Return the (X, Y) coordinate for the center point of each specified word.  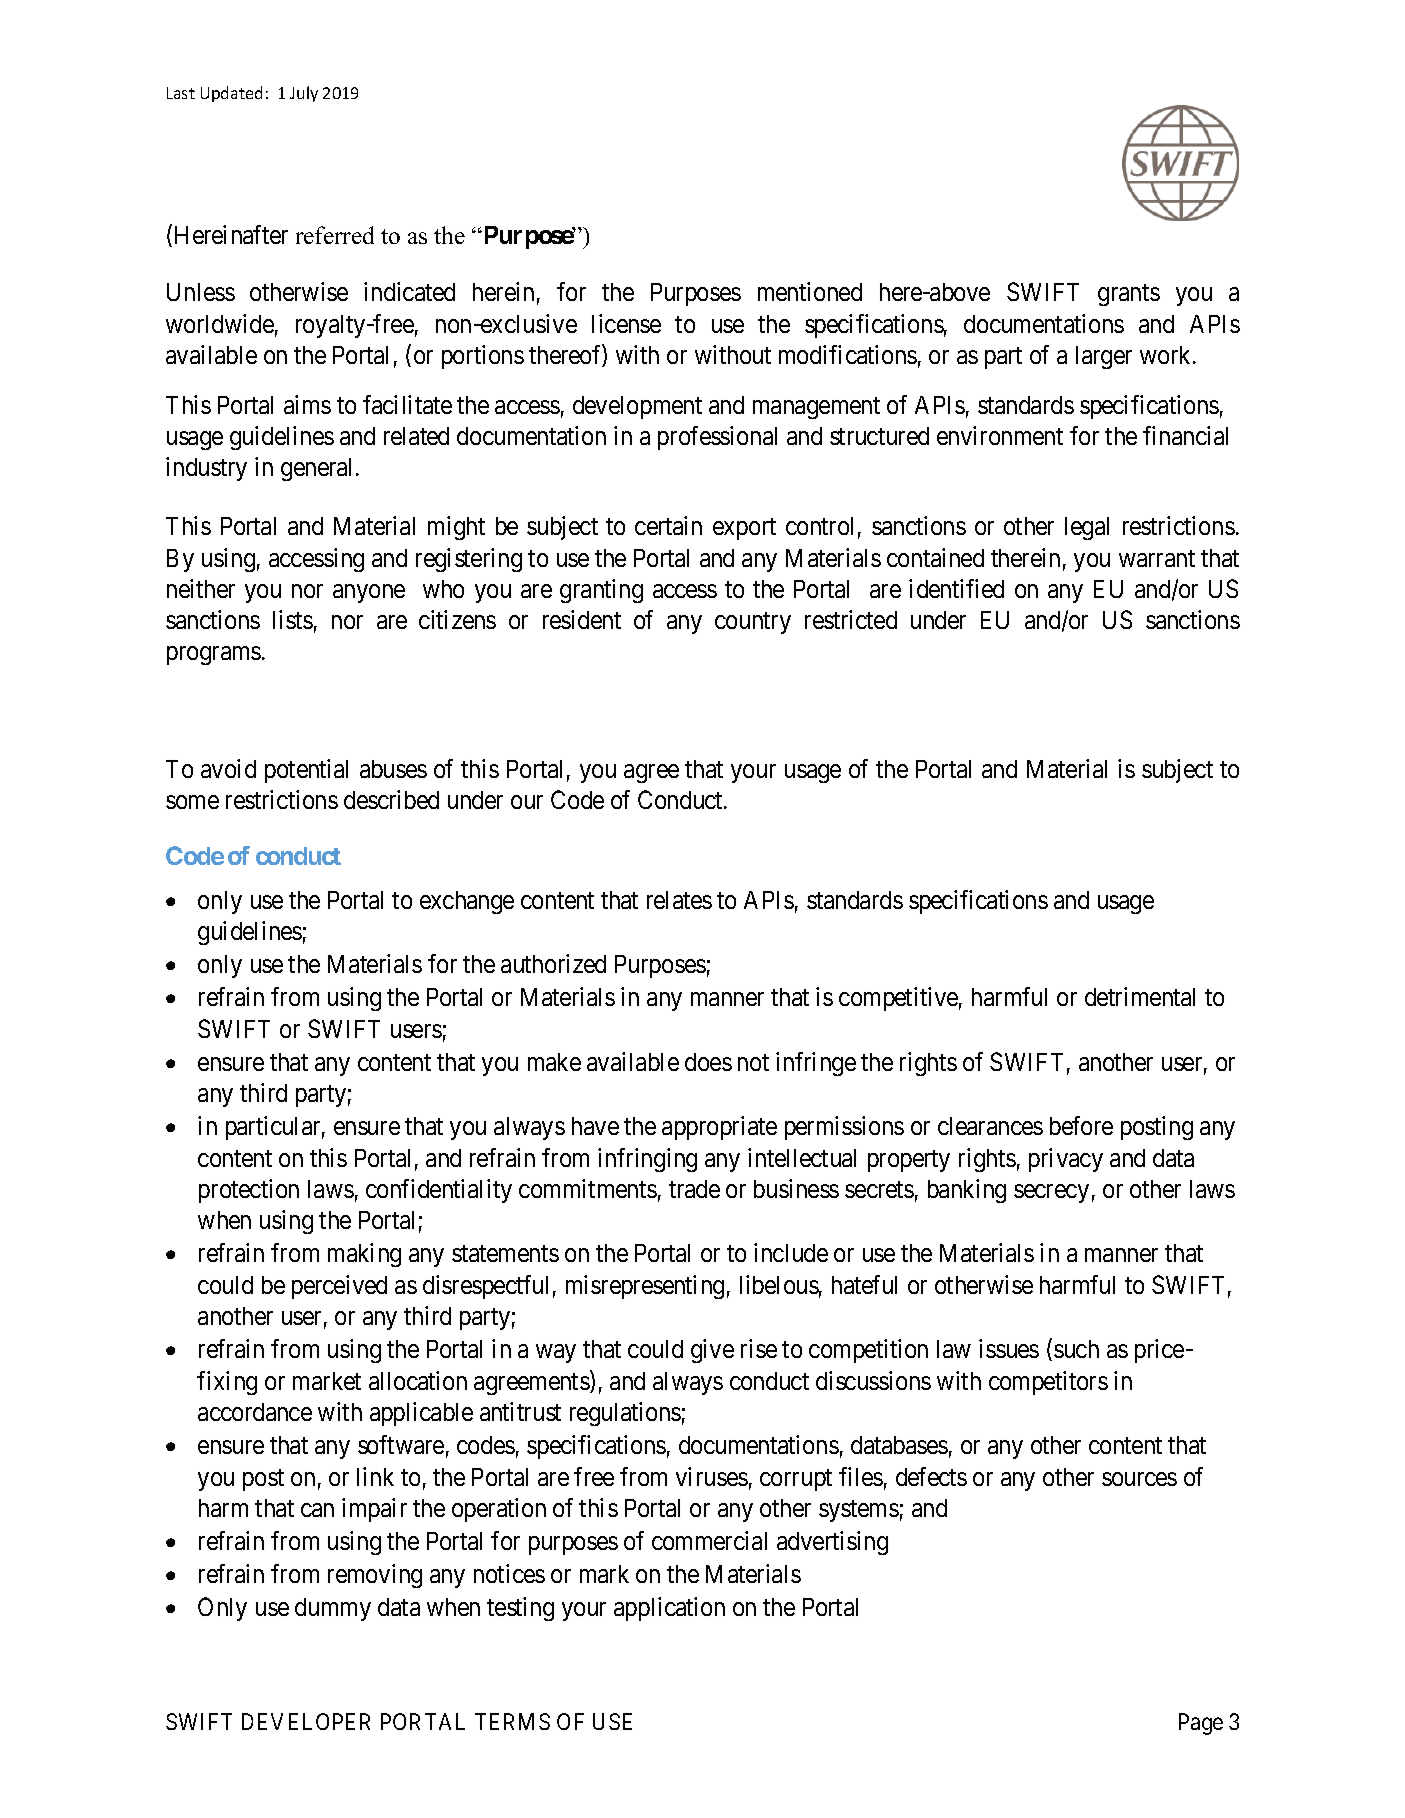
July (304, 94)
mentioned (810, 291)
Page (1201, 1724)
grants (1129, 295)
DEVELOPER (306, 1721)
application (669, 1609)
